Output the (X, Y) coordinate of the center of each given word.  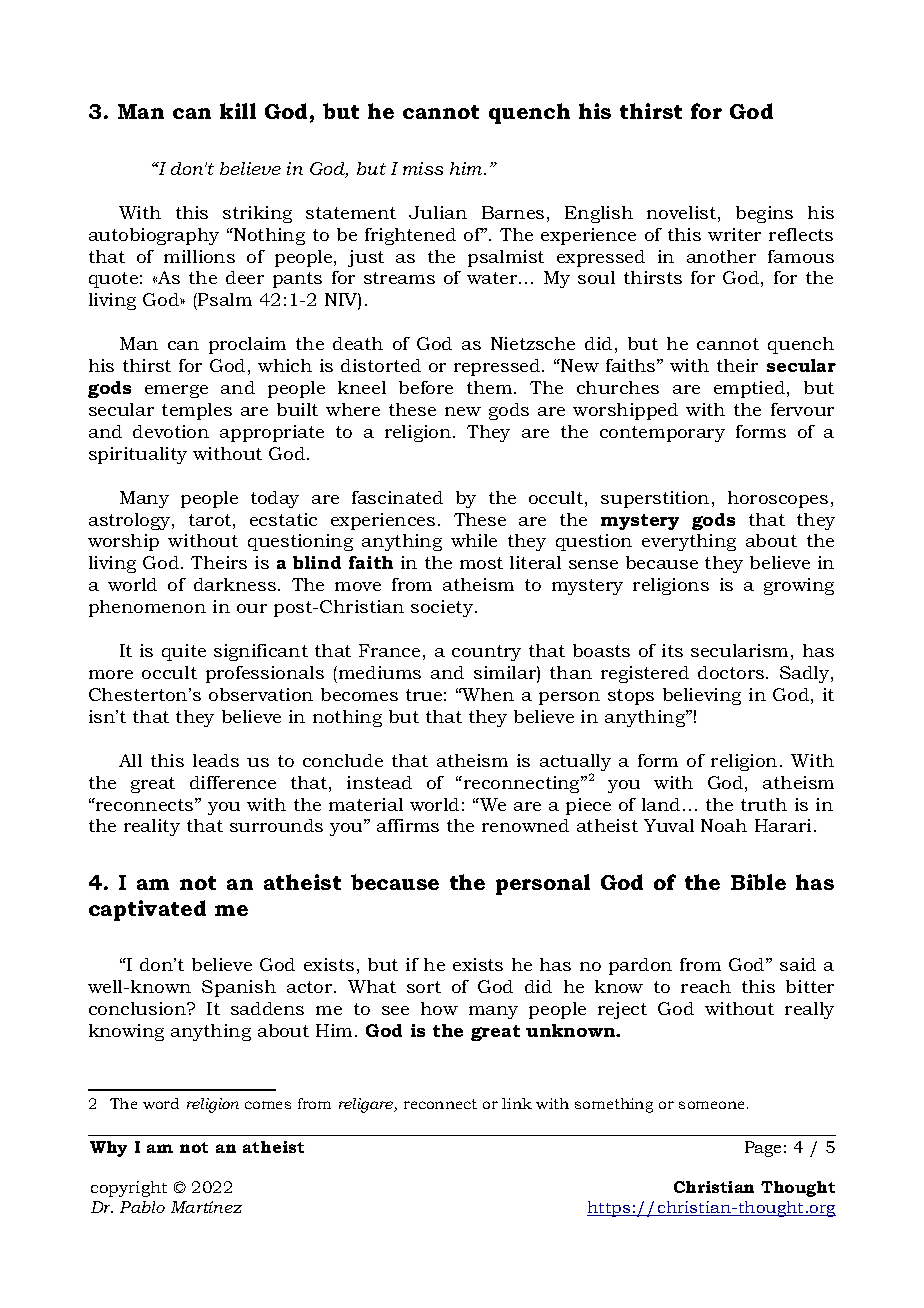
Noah (724, 825)
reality (152, 827)
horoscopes (778, 499)
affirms (408, 825)
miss (423, 168)
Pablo (142, 1207)
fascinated (397, 497)
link (517, 1103)
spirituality (138, 455)
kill (238, 111)
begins (764, 214)
